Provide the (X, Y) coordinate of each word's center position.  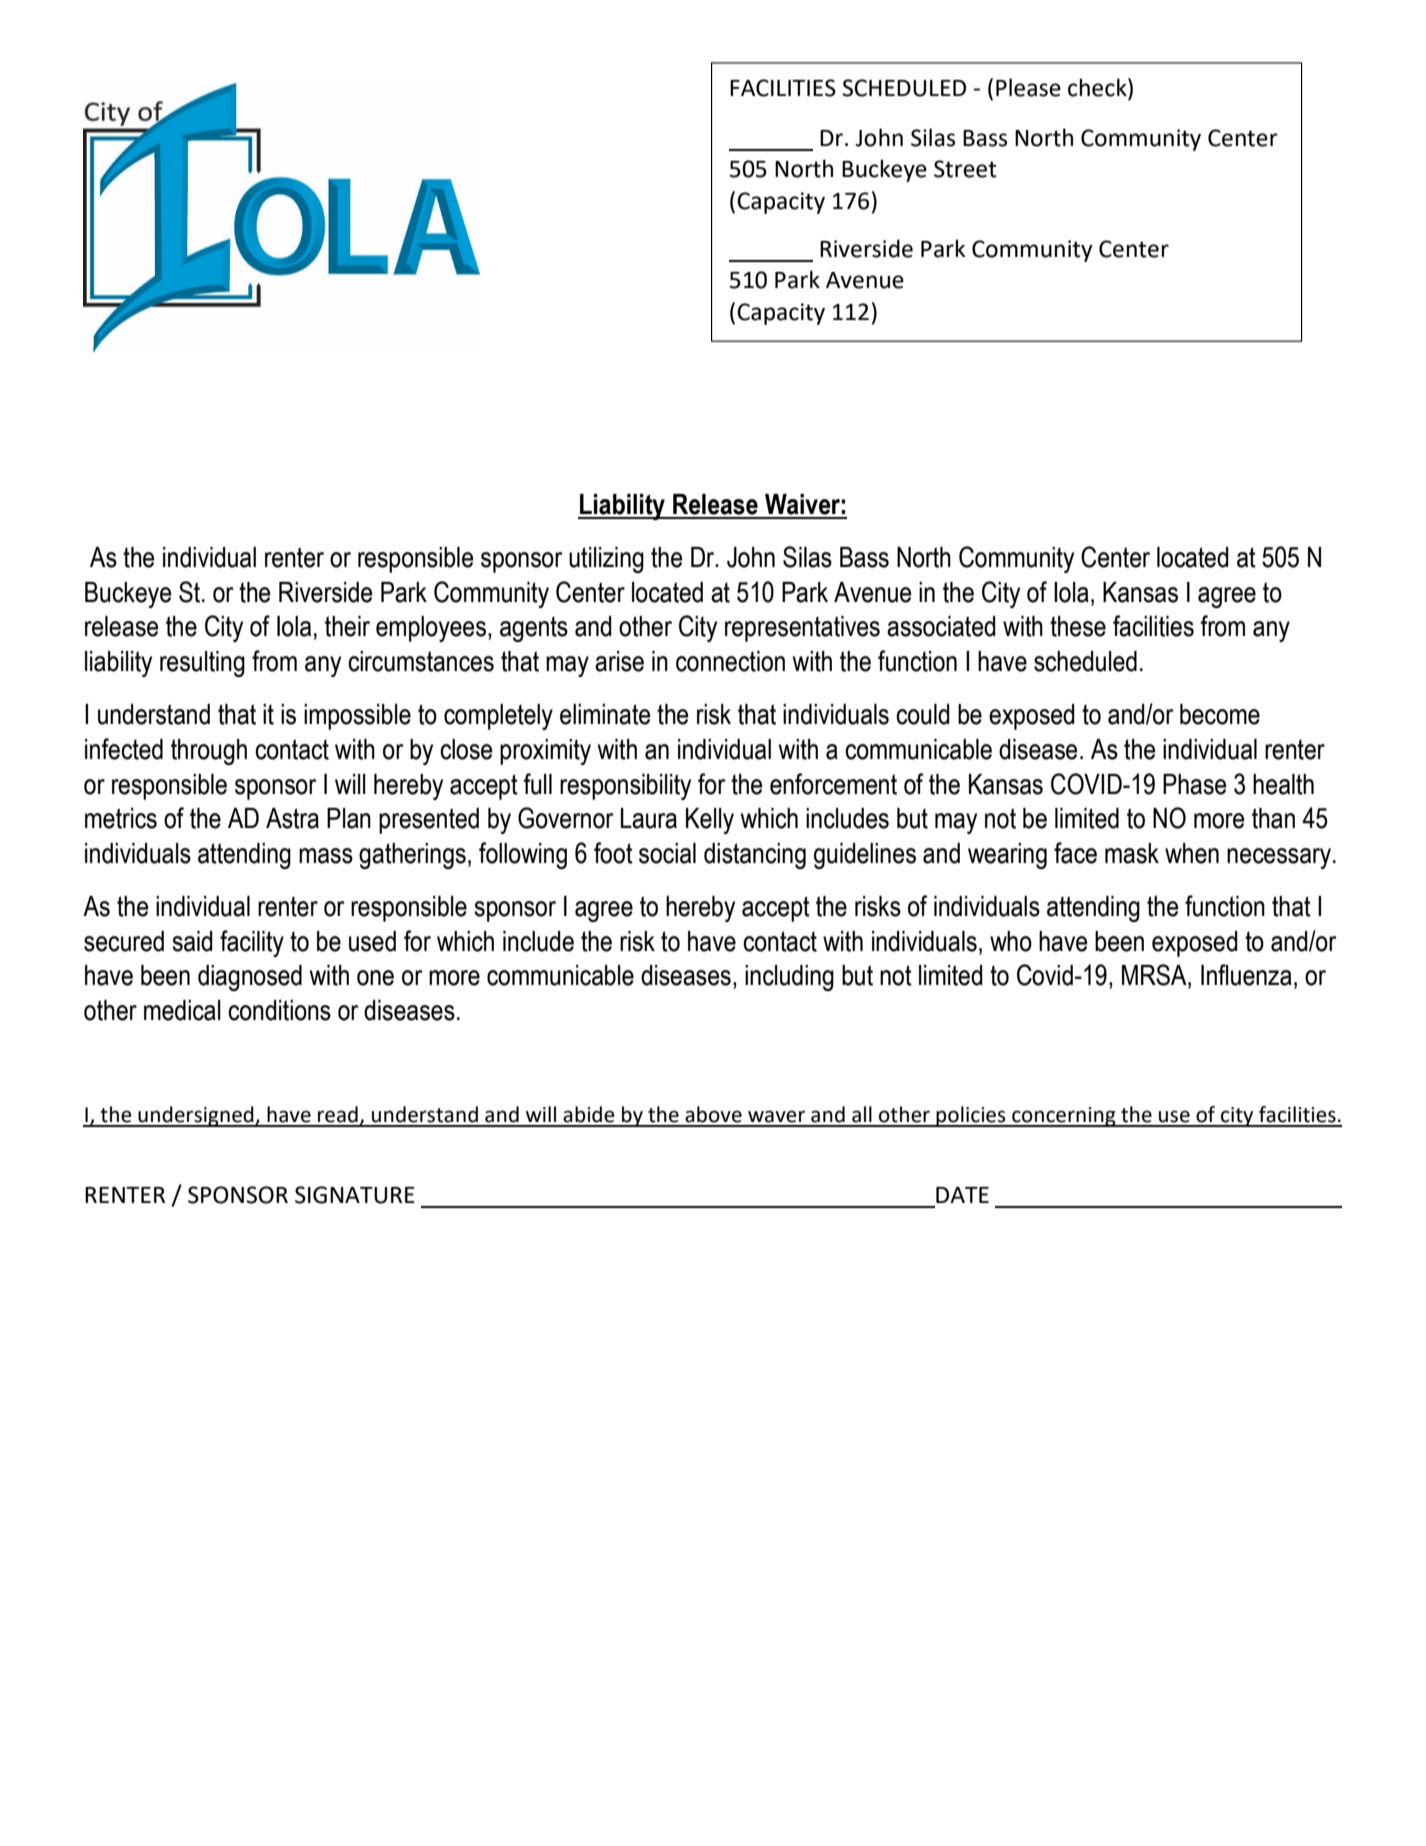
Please (1028, 87)
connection (730, 661)
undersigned (196, 1116)
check (1098, 88)
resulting (202, 664)
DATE (962, 1195)
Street (965, 169)
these (1078, 626)
